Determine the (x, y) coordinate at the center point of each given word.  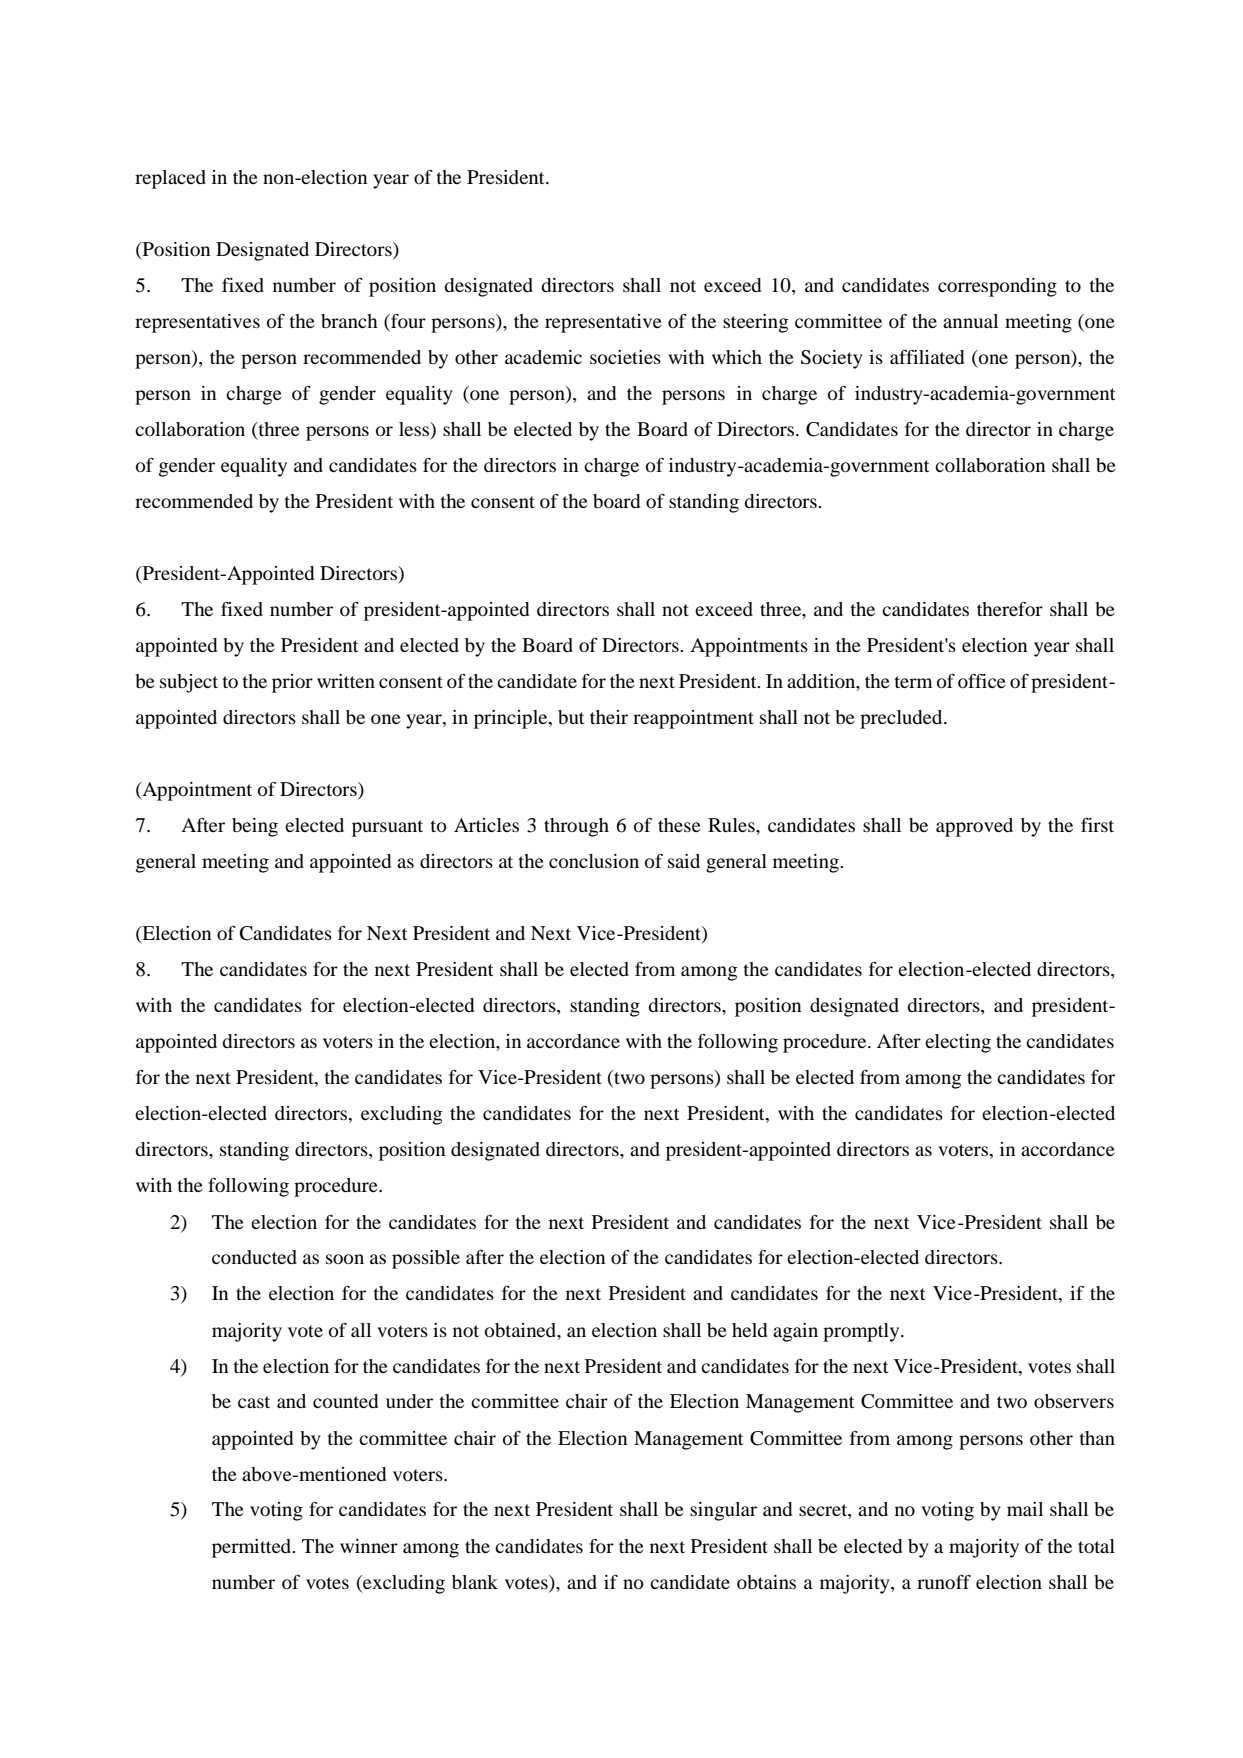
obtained (522, 1330)
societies (625, 357)
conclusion (594, 861)
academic (543, 357)
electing (958, 1043)
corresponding (997, 287)
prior (292, 683)
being (255, 827)
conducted (254, 1257)
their (609, 717)
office (982, 681)
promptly (862, 1332)
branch (349, 321)
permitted (253, 1548)
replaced (170, 179)
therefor (1010, 609)
